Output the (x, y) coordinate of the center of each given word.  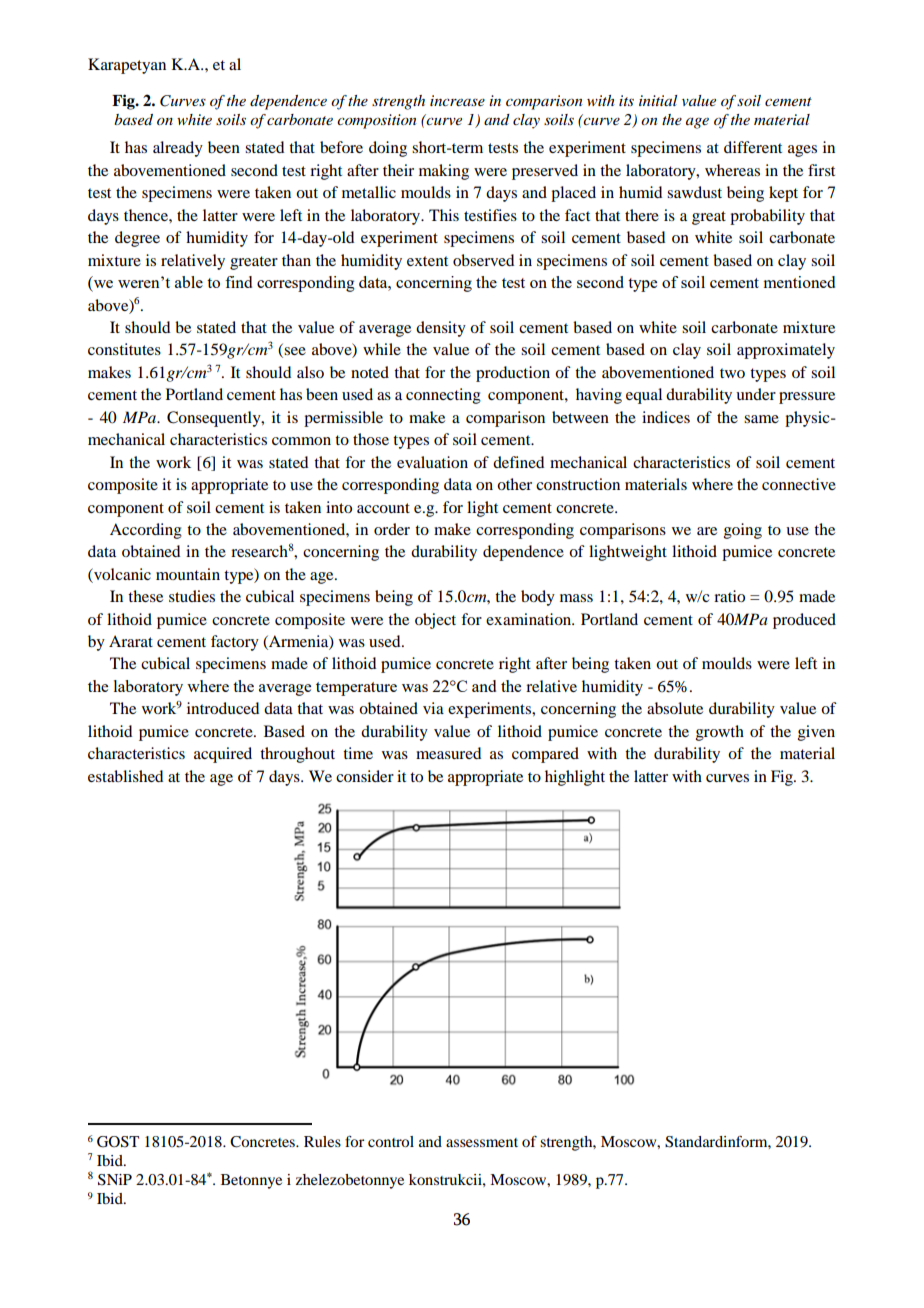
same (761, 419)
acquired (223, 755)
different (753, 147)
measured (448, 753)
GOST (118, 1142)
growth (720, 733)
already (178, 149)
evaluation (432, 462)
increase (457, 100)
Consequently (215, 419)
